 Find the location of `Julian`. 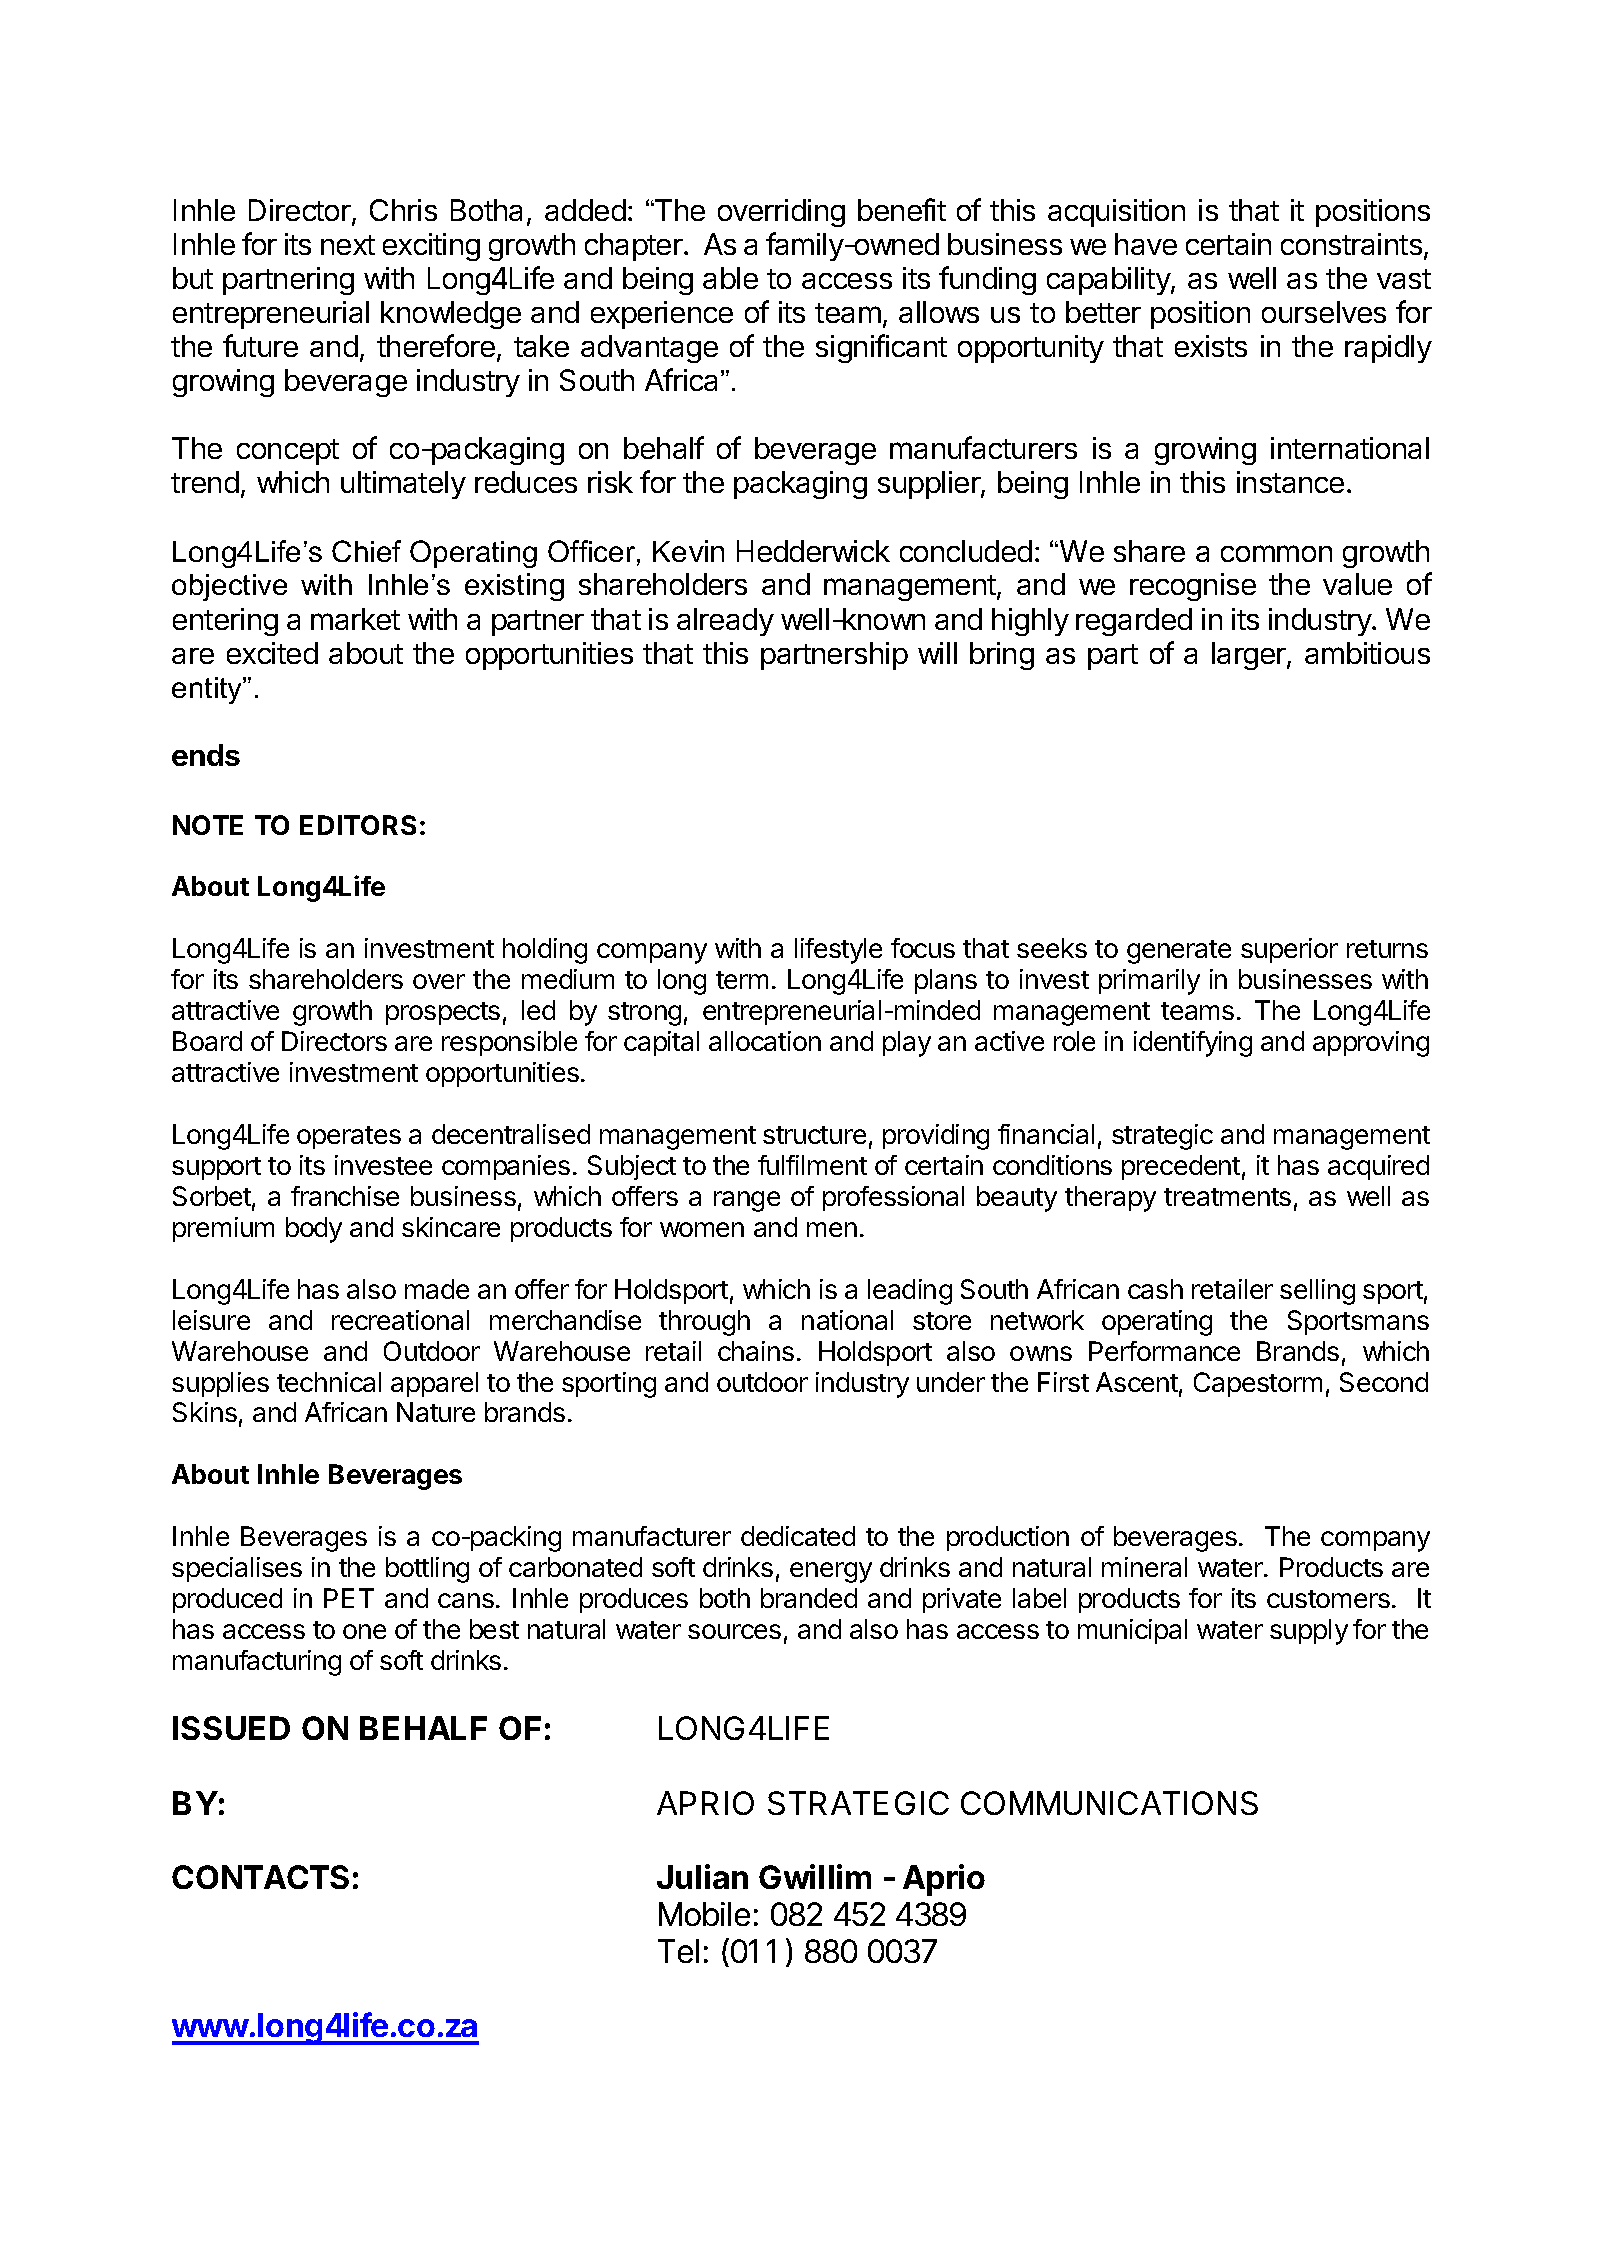

Julian is located at coordinates (702, 1876).
